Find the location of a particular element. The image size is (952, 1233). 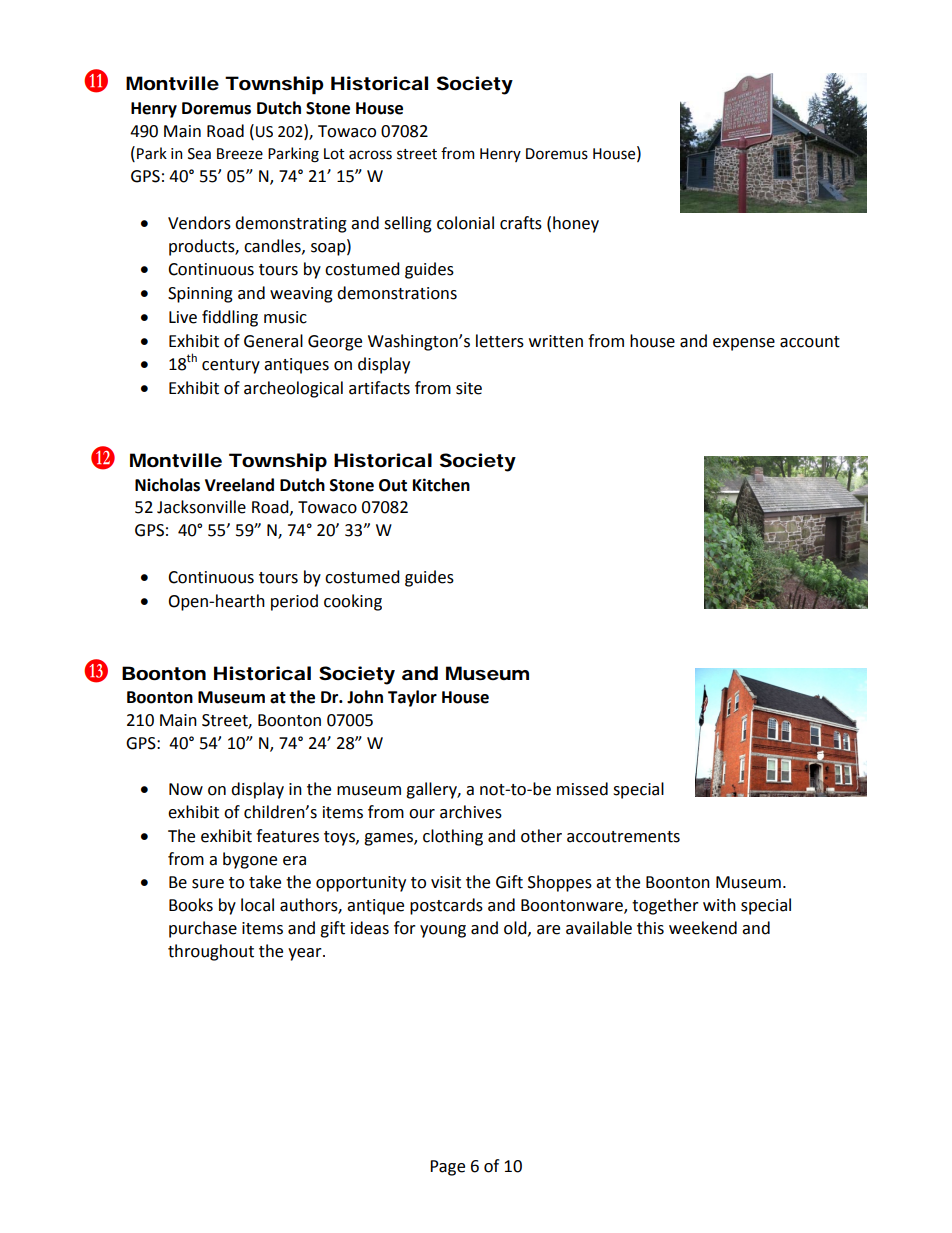

with is located at coordinates (719, 905).
